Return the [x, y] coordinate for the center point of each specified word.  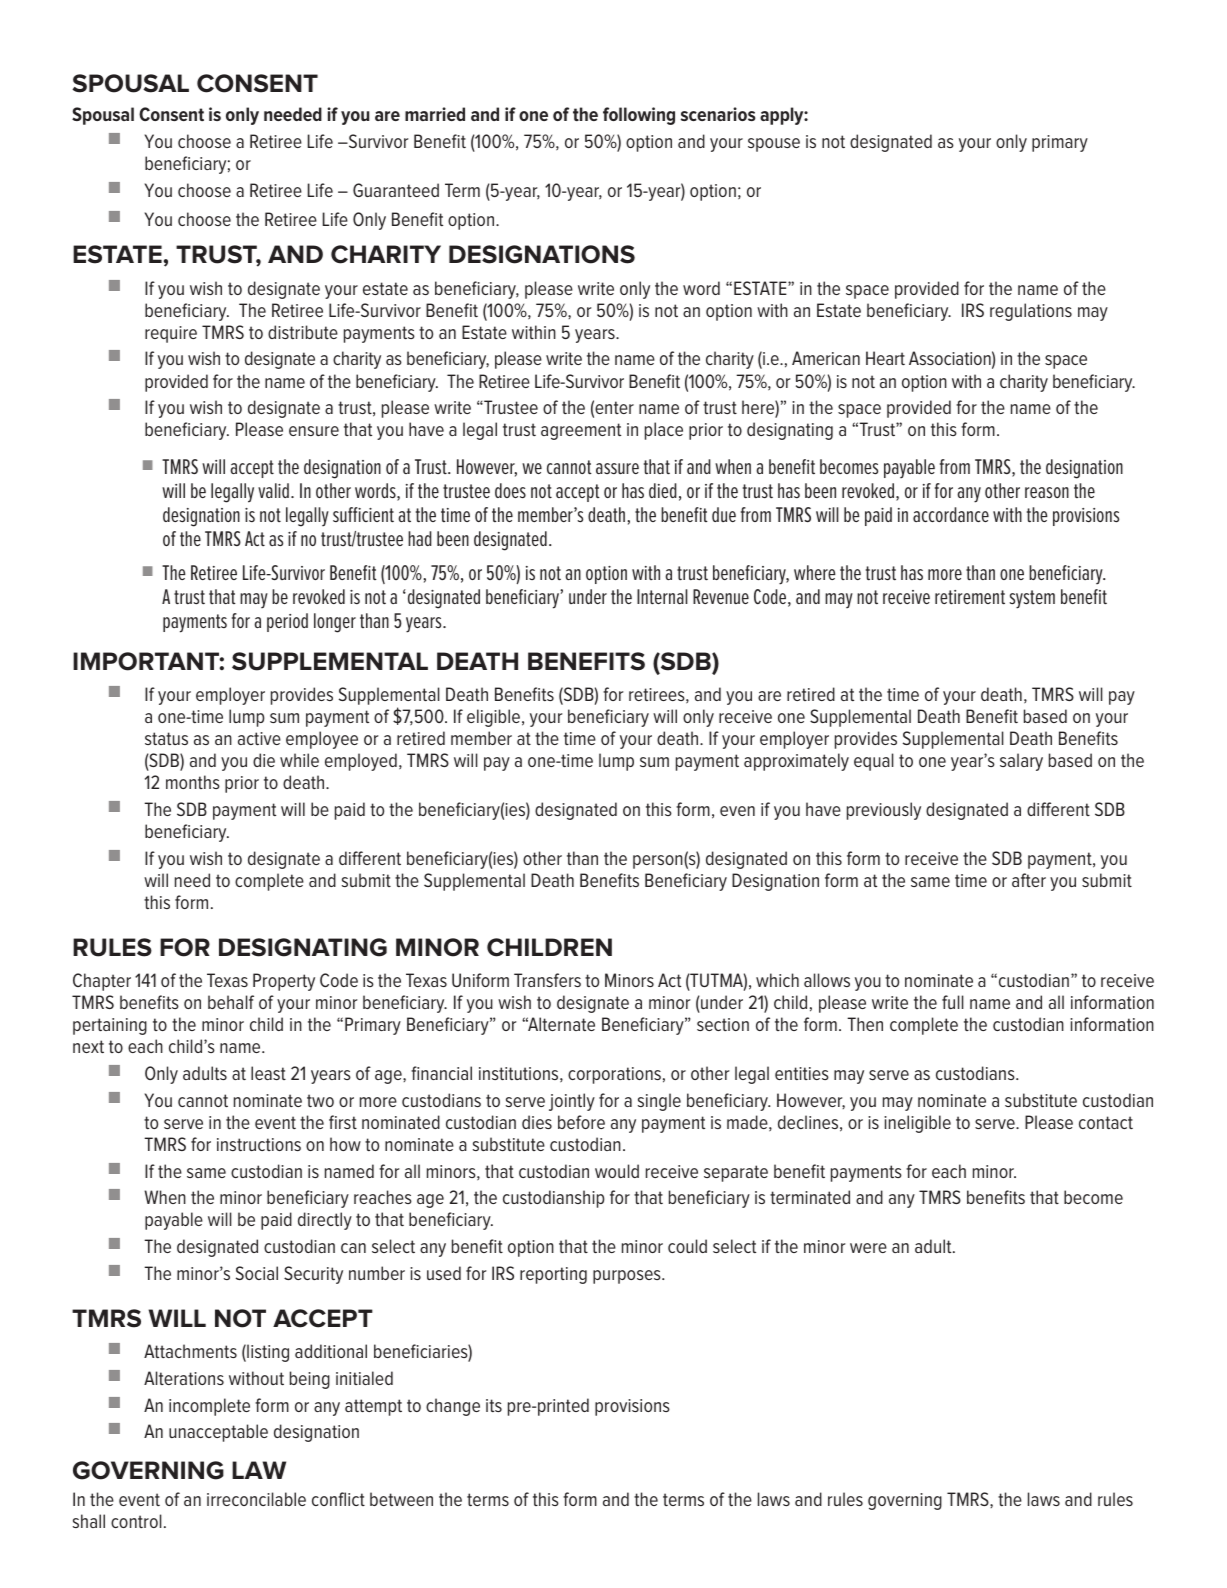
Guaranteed [396, 190]
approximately [796, 762]
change [453, 1407]
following [639, 116]
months [193, 782]
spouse [774, 145]
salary [1021, 762]
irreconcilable [256, 1499]
